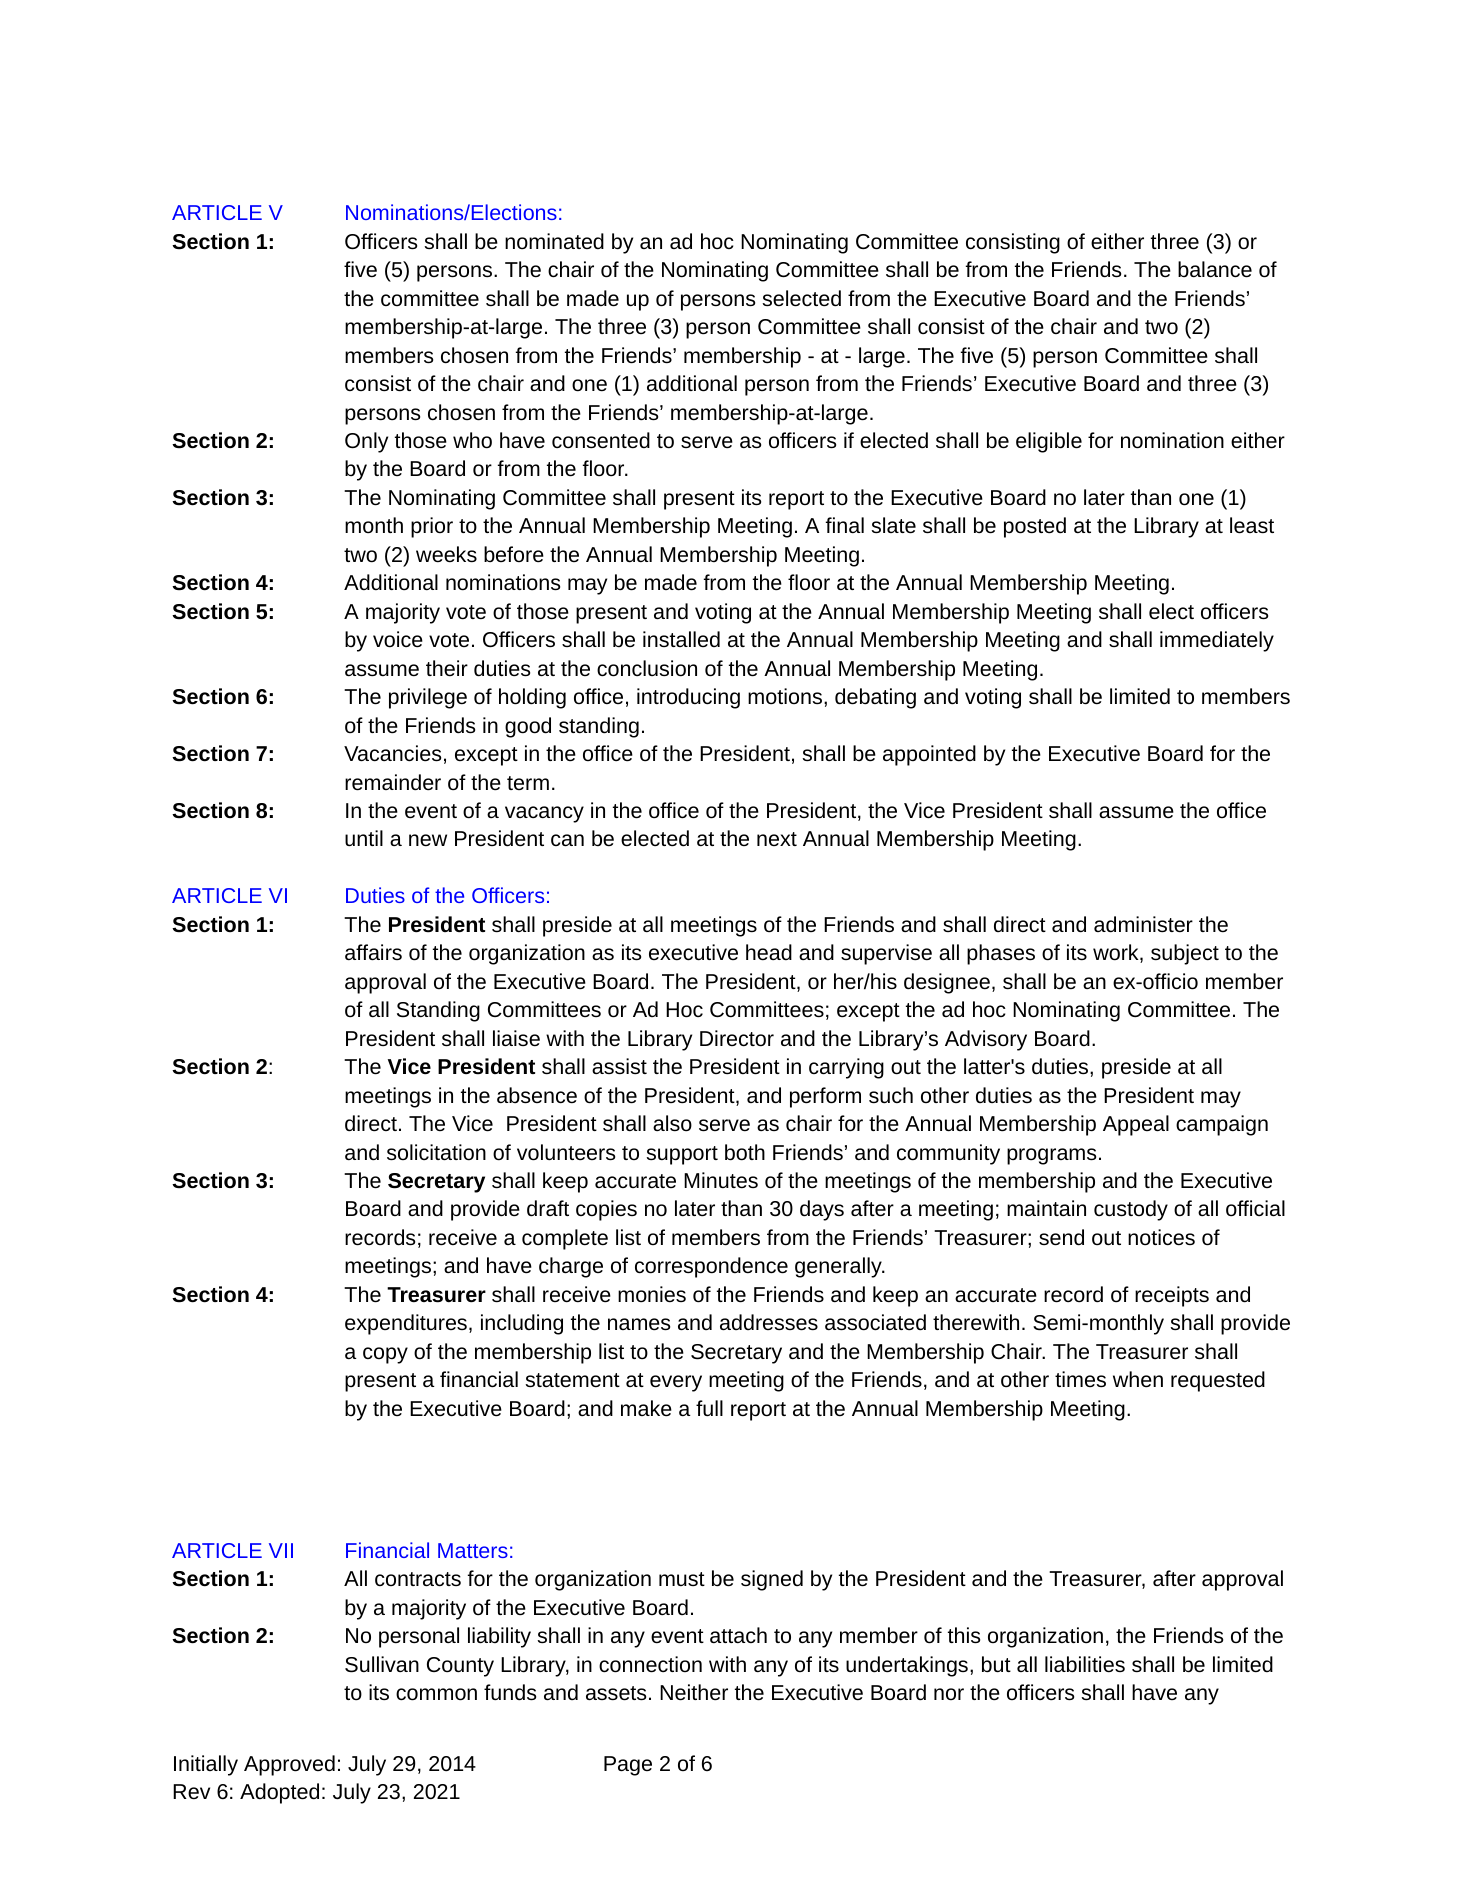 The width and height of the screenshot is (1464, 1894). What do you see at coordinates (281, 1550) in the screenshot?
I see `VII` at bounding box center [281, 1550].
